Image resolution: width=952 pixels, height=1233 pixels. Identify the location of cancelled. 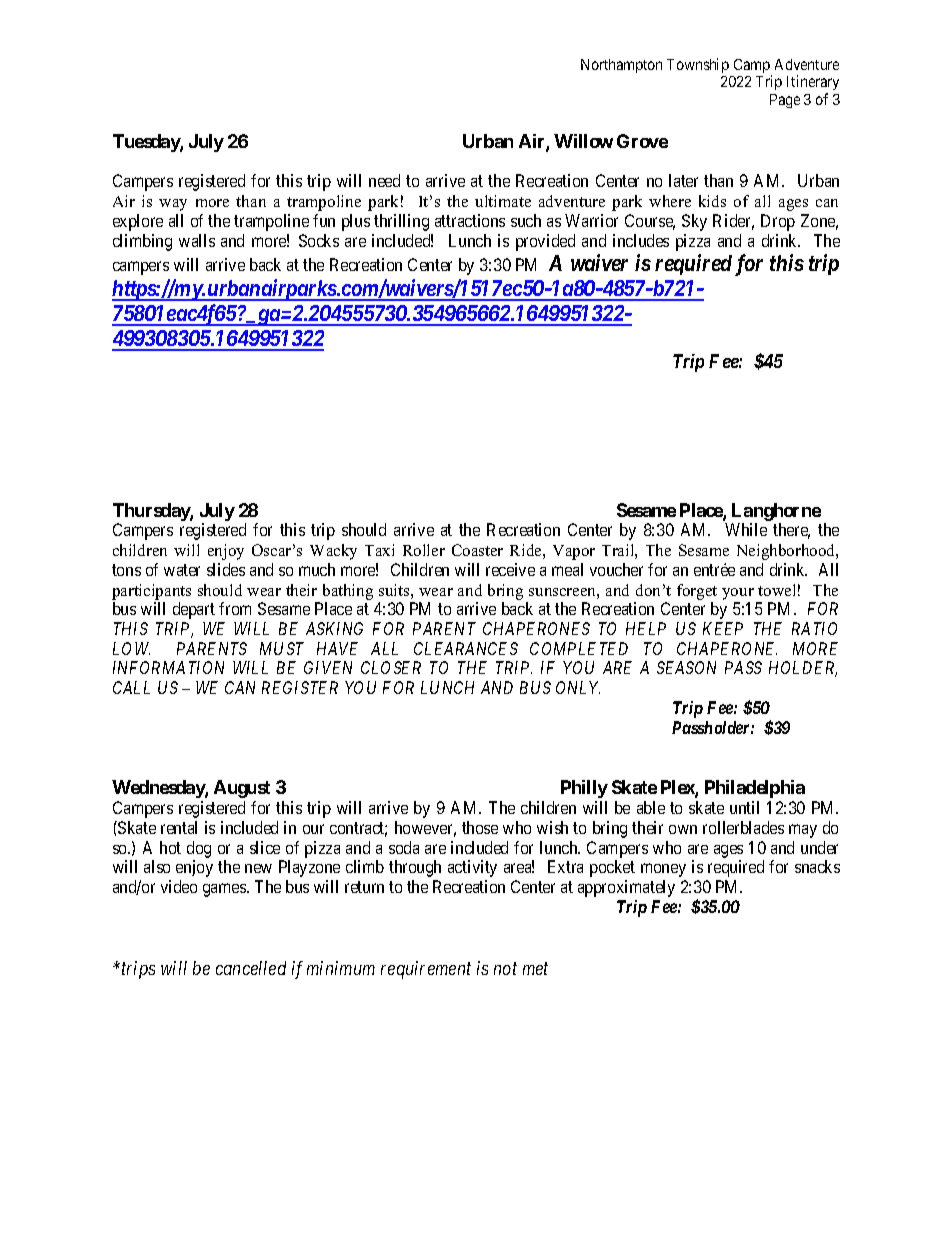
(251, 968).
